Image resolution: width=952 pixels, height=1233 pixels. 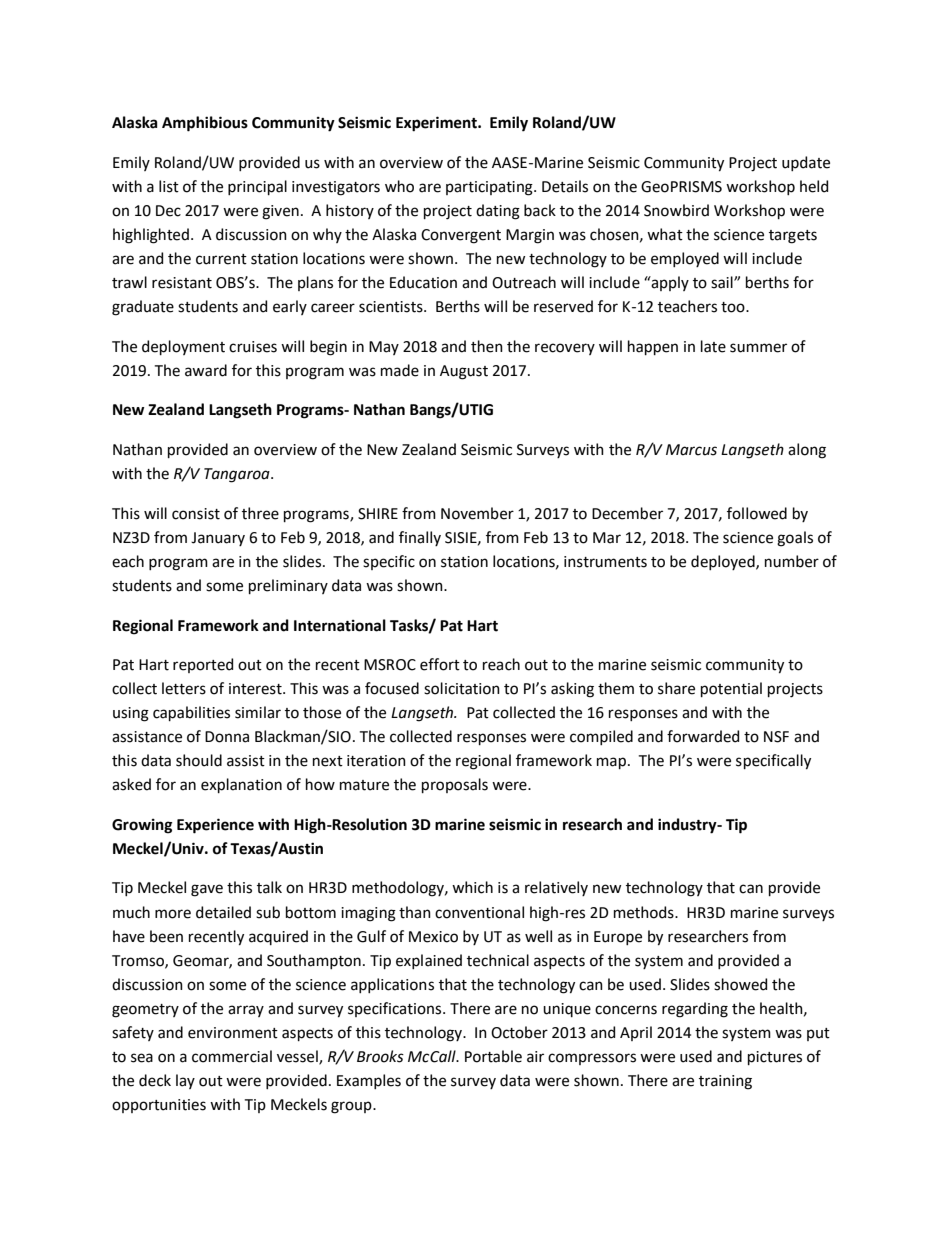 I want to click on summer, so click(x=758, y=348).
